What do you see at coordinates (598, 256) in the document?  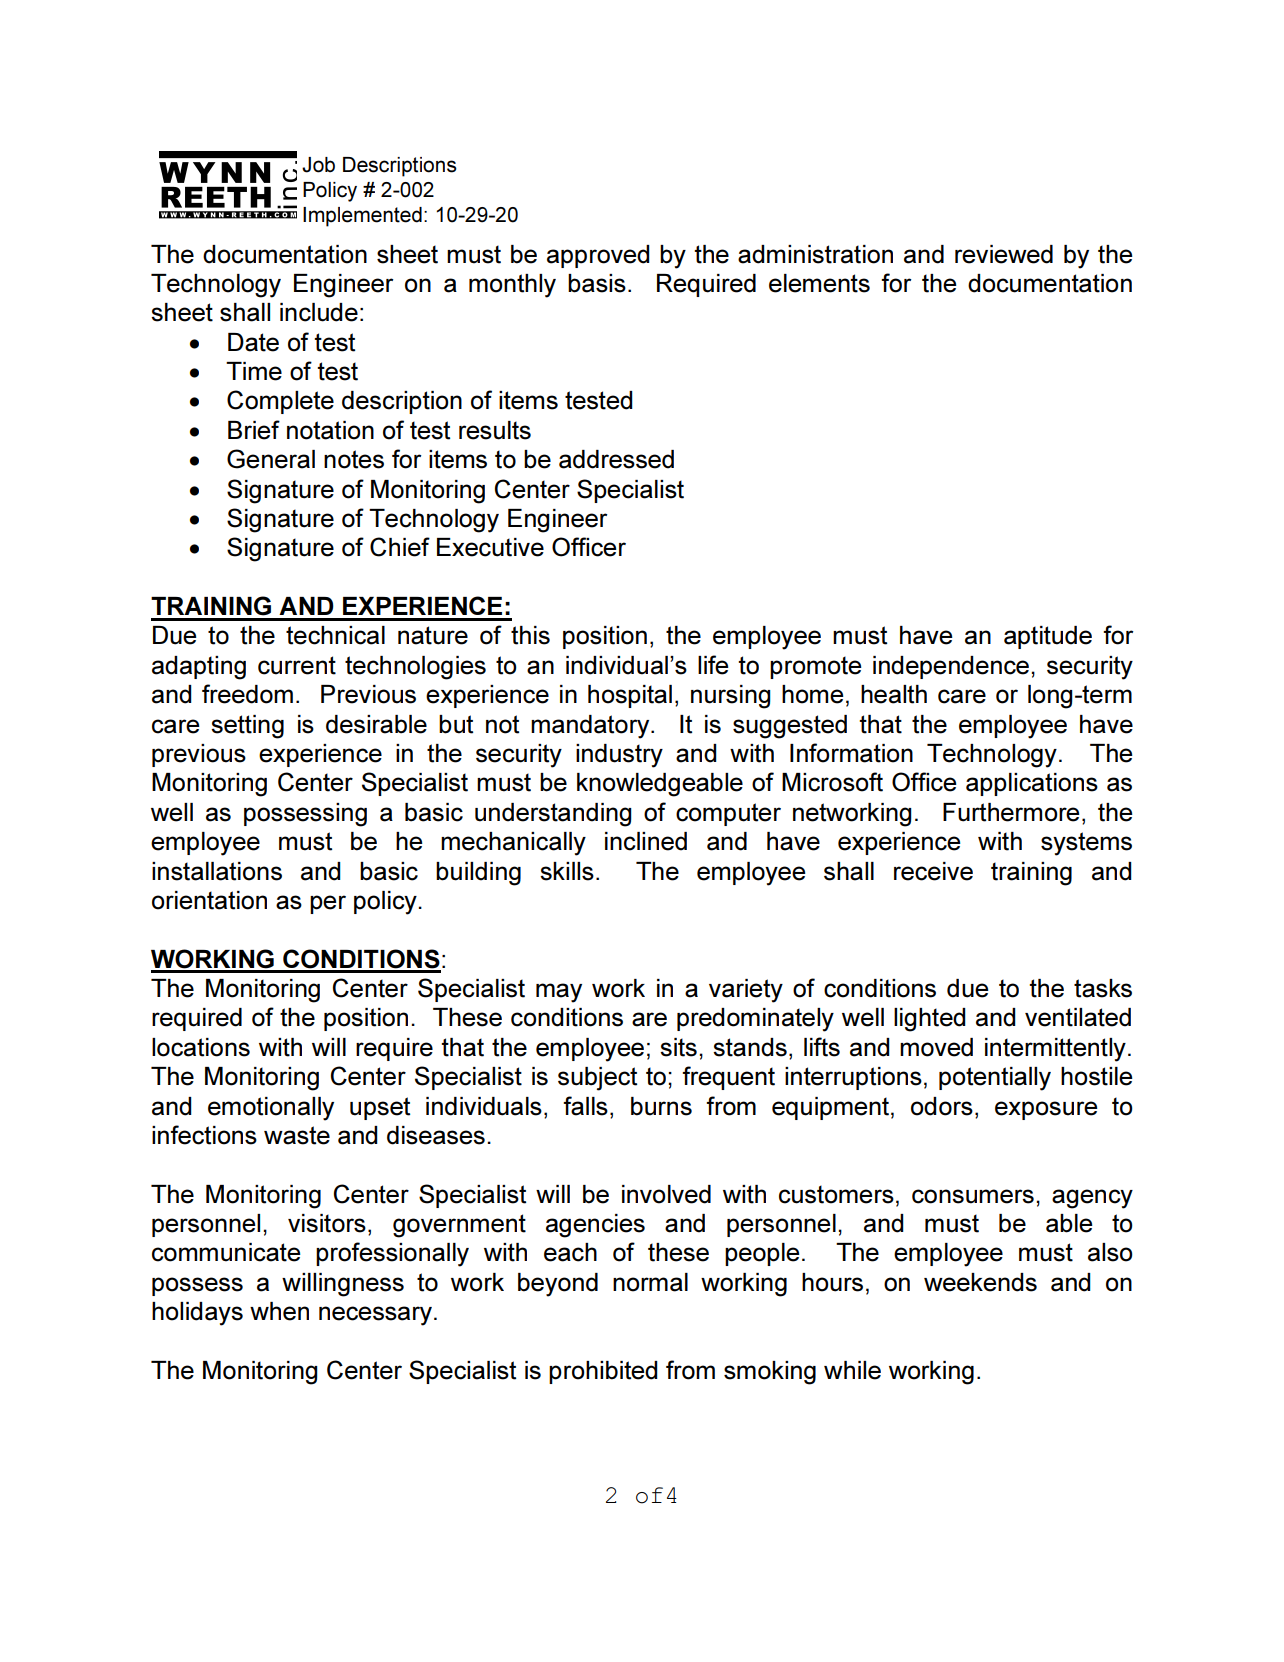 I see `approved` at bounding box center [598, 256].
